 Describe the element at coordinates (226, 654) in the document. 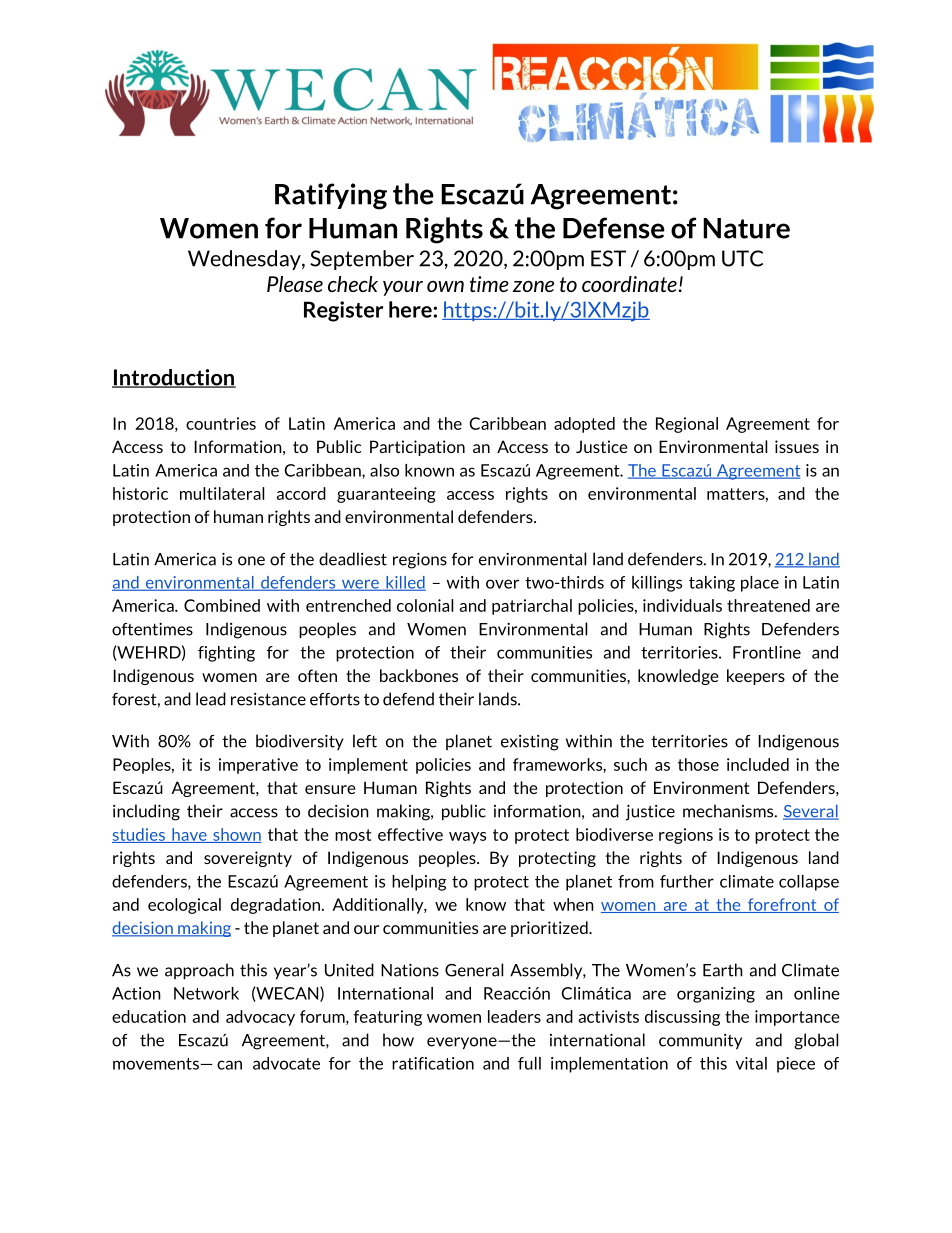

I see `fighting` at that location.
